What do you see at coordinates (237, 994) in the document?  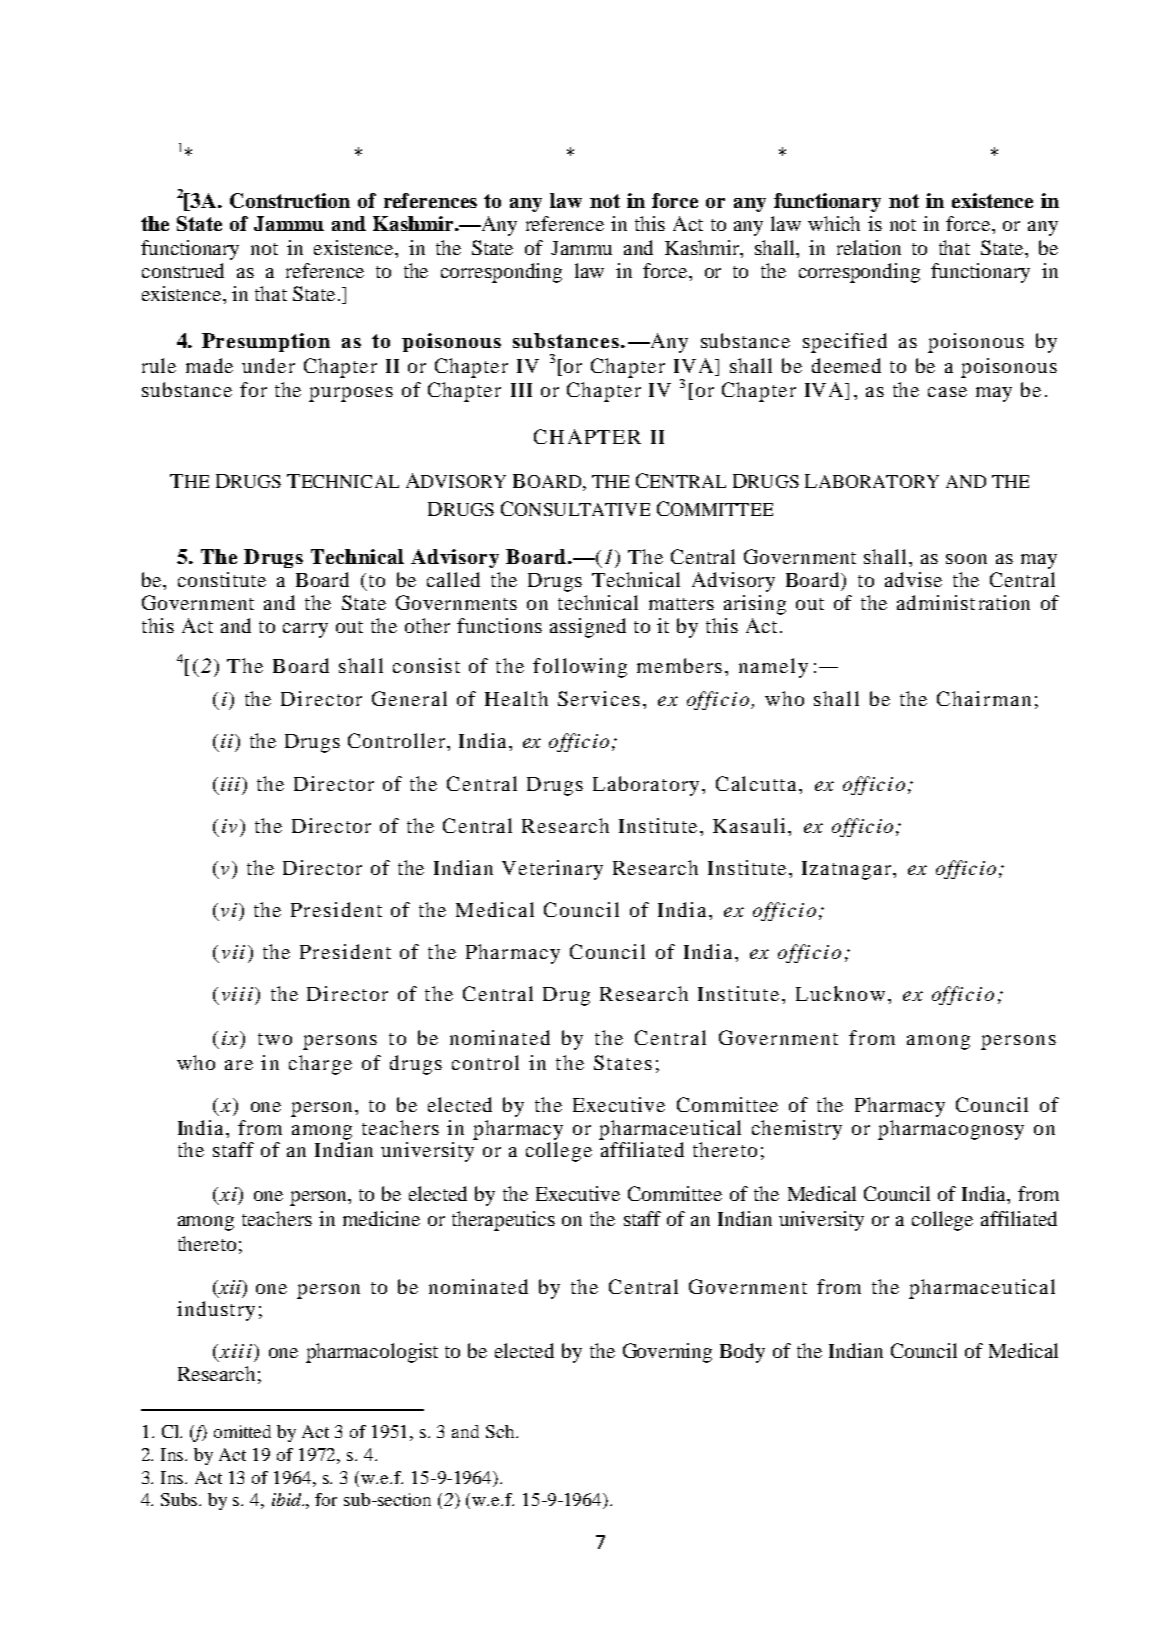 I see `viii` at bounding box center [237, 994].
